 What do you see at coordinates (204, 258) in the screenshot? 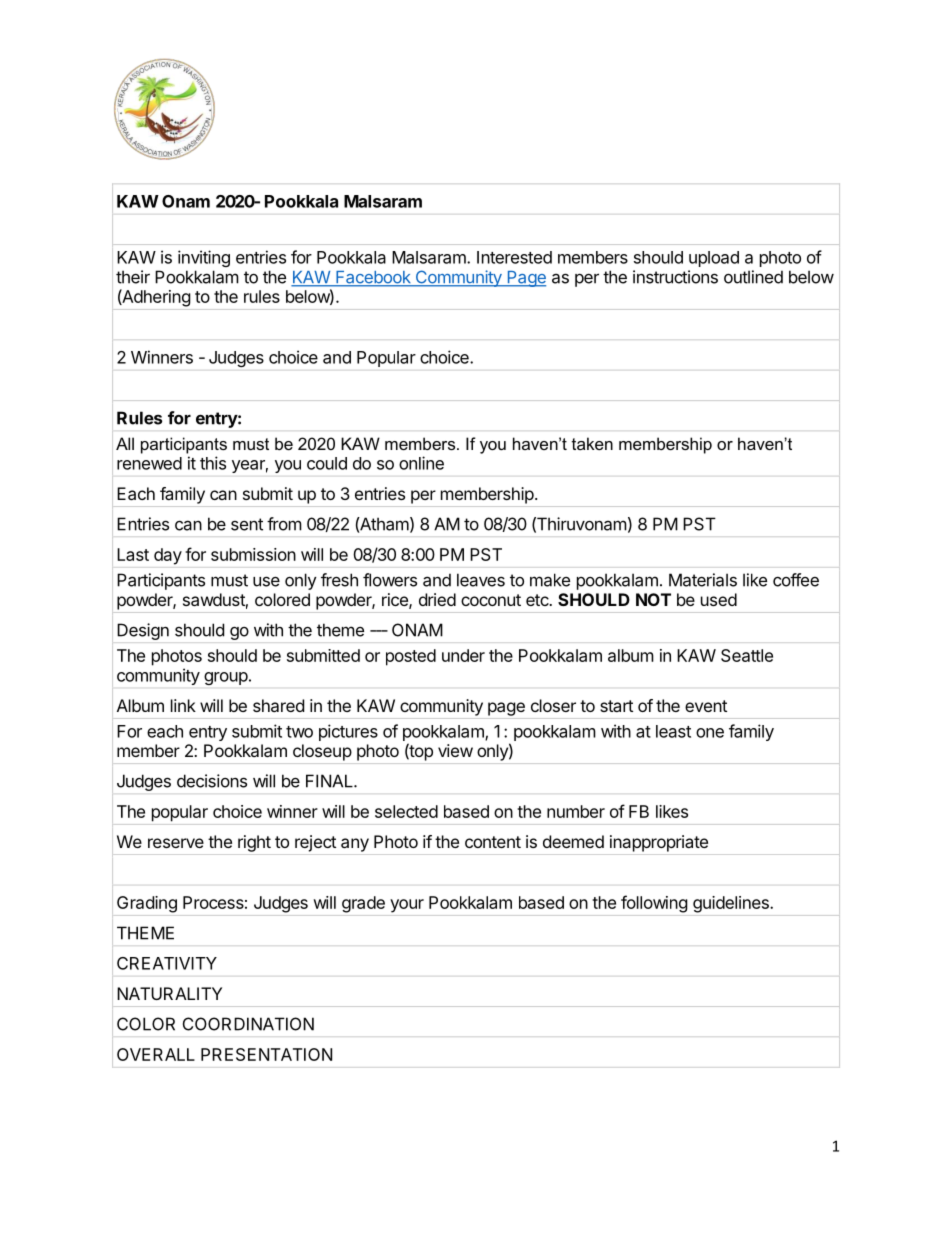
I see `inviting` at bounding box center [204, 258].
